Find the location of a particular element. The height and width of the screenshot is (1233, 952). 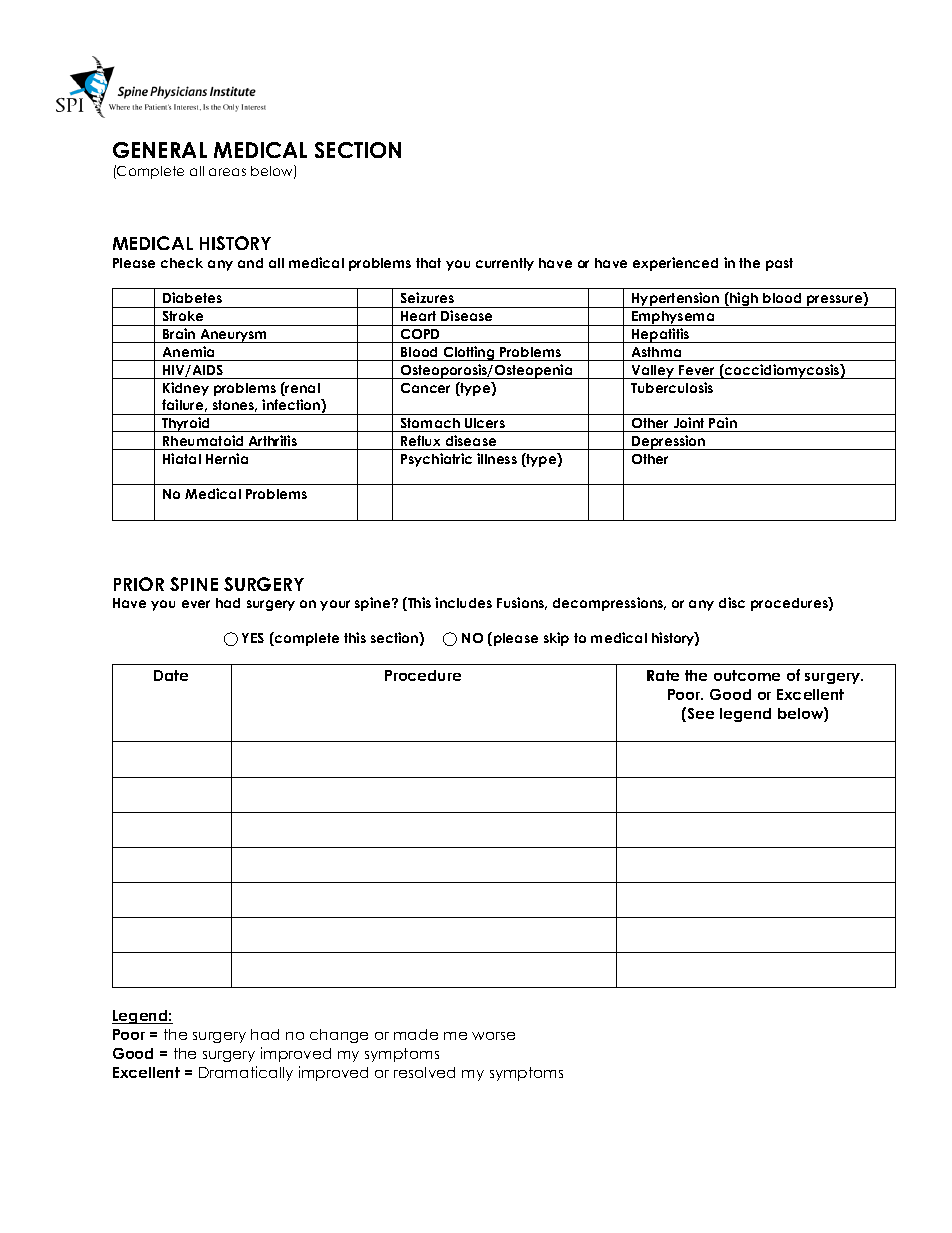

Dramatically is located at coordinates (246, 1073).
